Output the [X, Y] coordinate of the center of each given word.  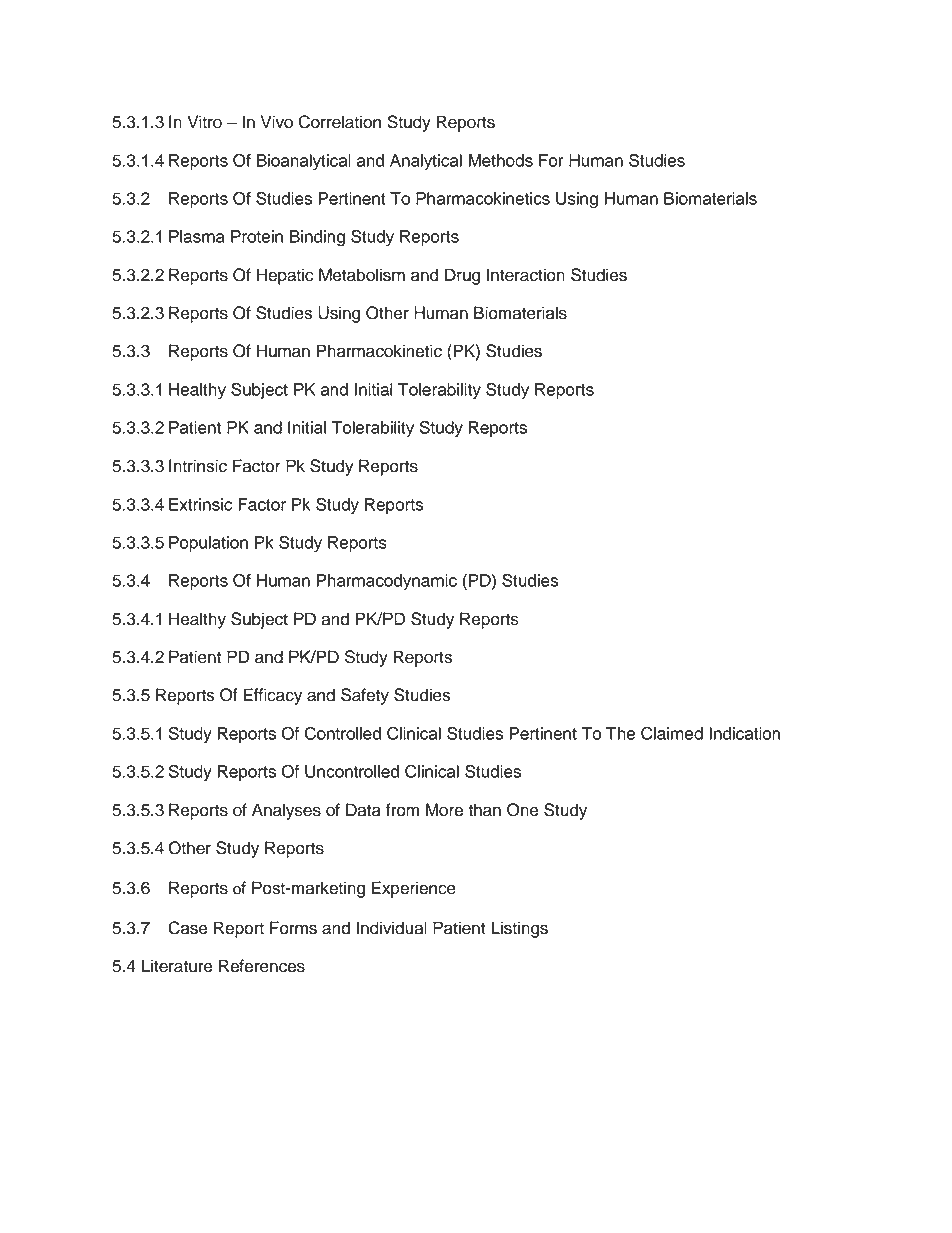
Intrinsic [198, 466]
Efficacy [273, 696]
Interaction [526, 275]
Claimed [672, 733]
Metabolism [362, 275]
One [523, 810]
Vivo [277, 122]
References [262, 966]
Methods [501, 160]
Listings [519, 929]
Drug [462, 276]
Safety [365, 696]
